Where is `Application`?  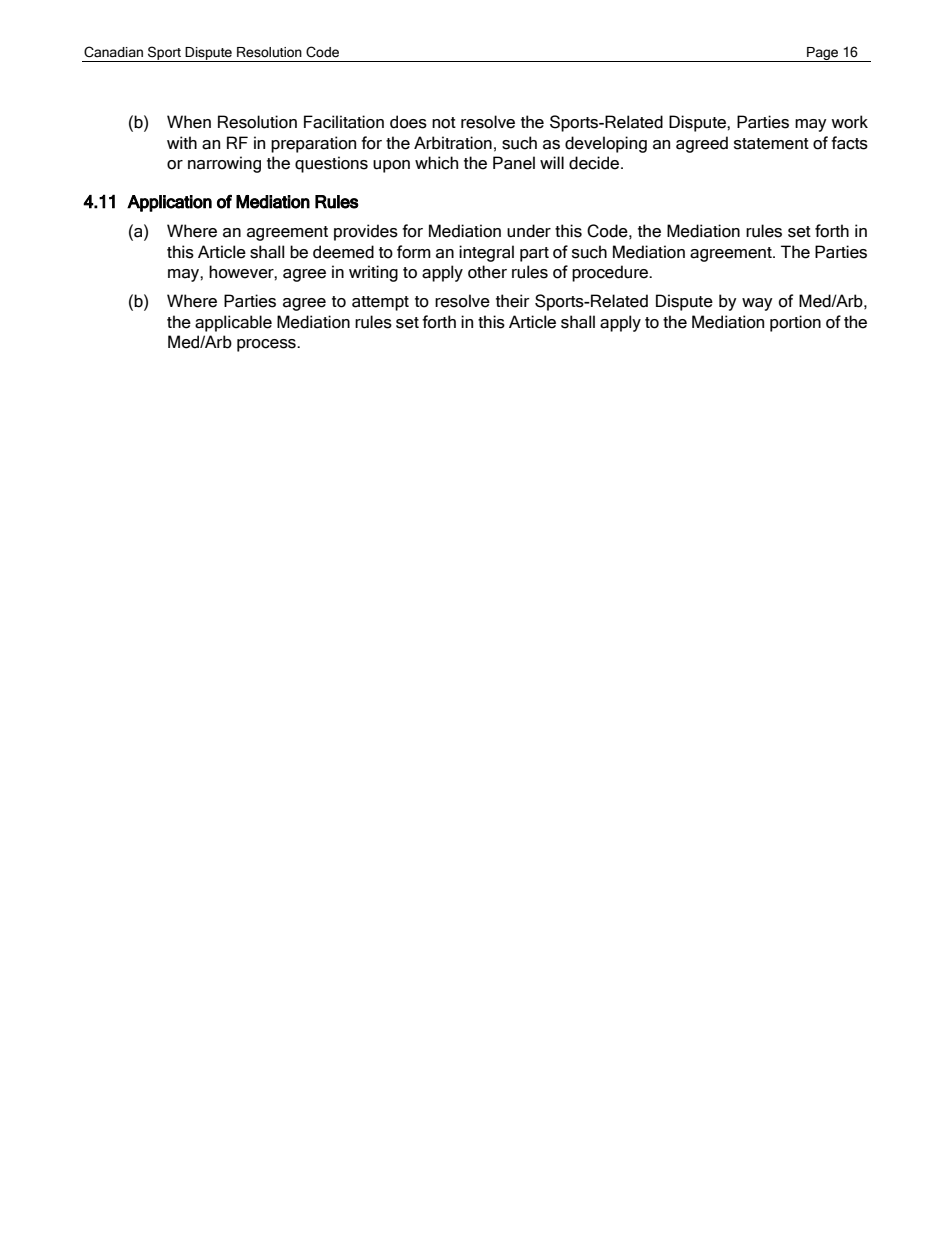
Application is located at coordinates (169, 203).
